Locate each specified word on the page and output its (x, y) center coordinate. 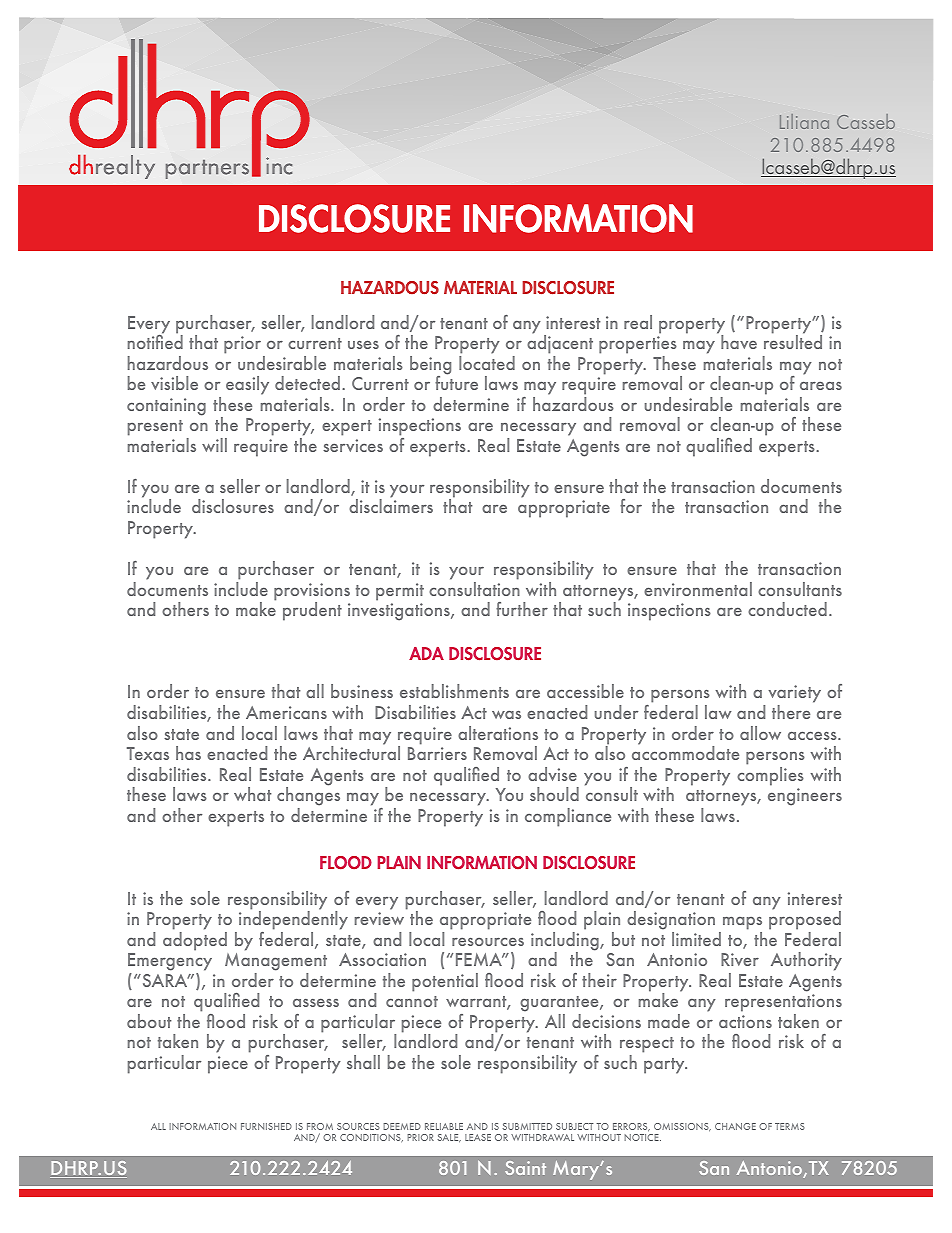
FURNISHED (266, 1126)
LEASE (478, 1137)
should (554, 794)
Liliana (804, 121)
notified (155, 341)
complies (770, 775)
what (252, 794)
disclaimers (391, 505)
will (214, 445)
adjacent (560, 343)
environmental (698, 589)
